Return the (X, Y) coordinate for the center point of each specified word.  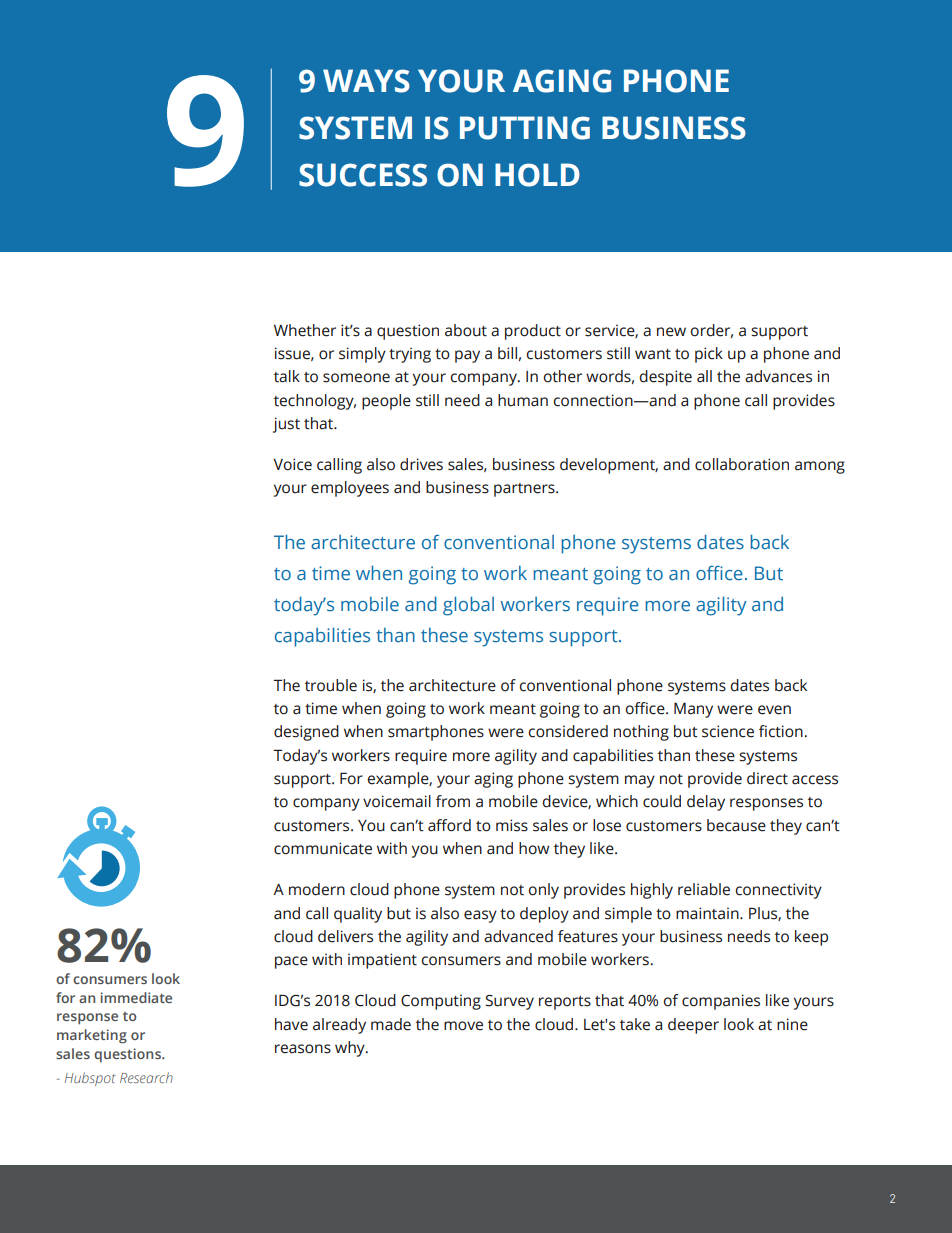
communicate (323, 848)
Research (146, 1077)
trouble (331, 685)
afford (449, 825)
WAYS (366, 81)
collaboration (742, 464)
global (468, 606)
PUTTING (525, 128)
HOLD (537, 175)
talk (287, 376)
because (736, 825)
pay (467, 356)
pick (709, 355)
